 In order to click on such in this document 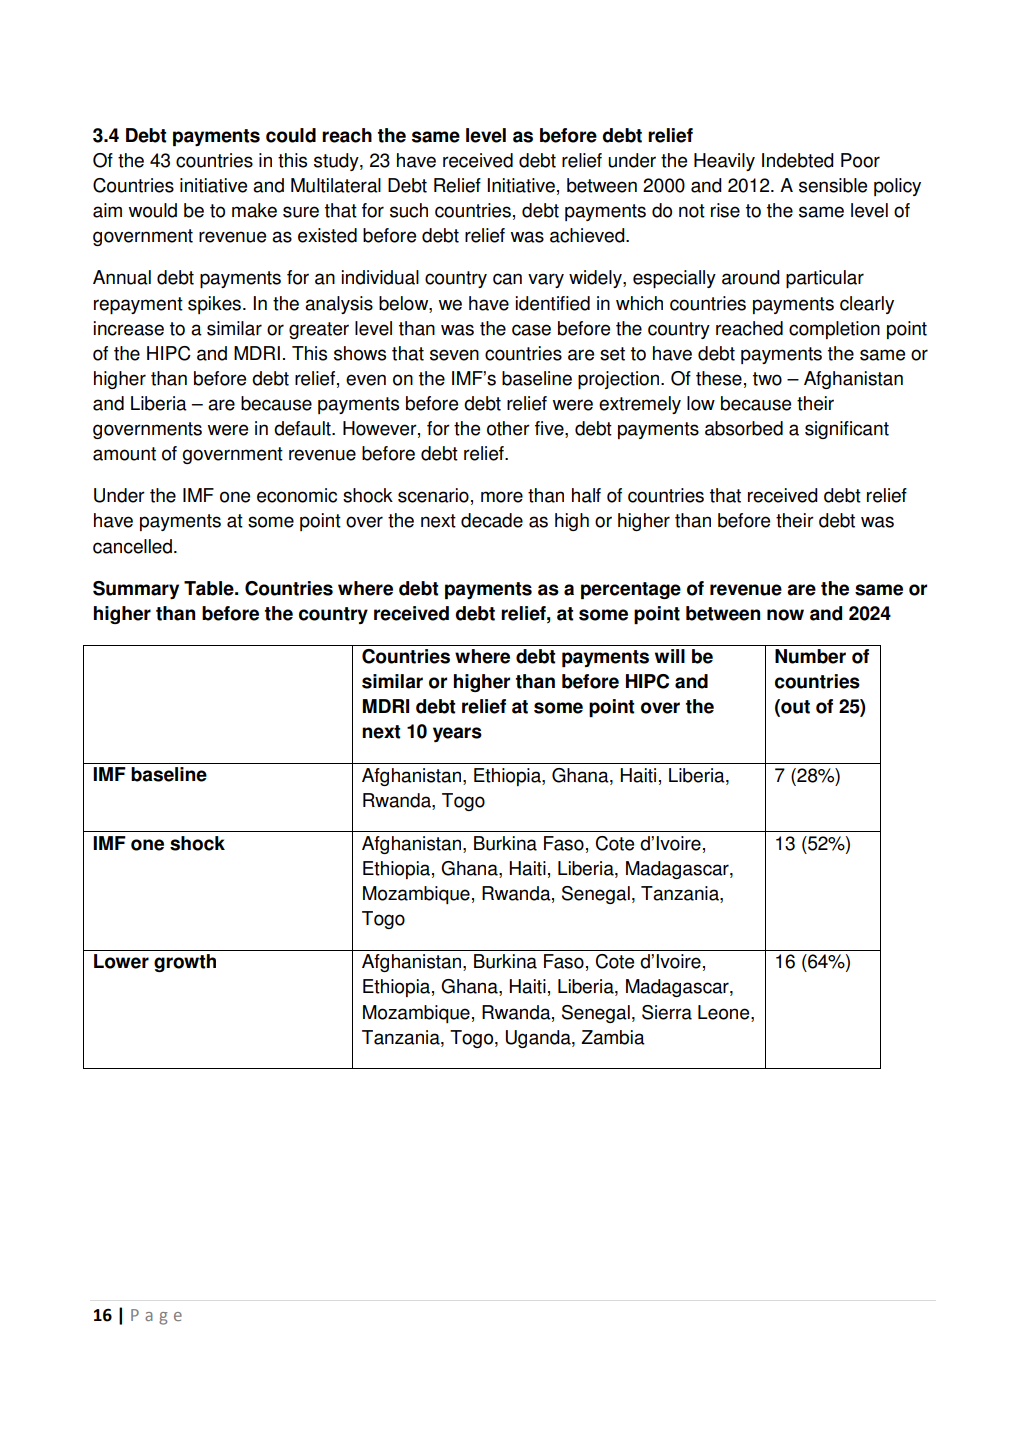, I will do `click(409, 210)`.
